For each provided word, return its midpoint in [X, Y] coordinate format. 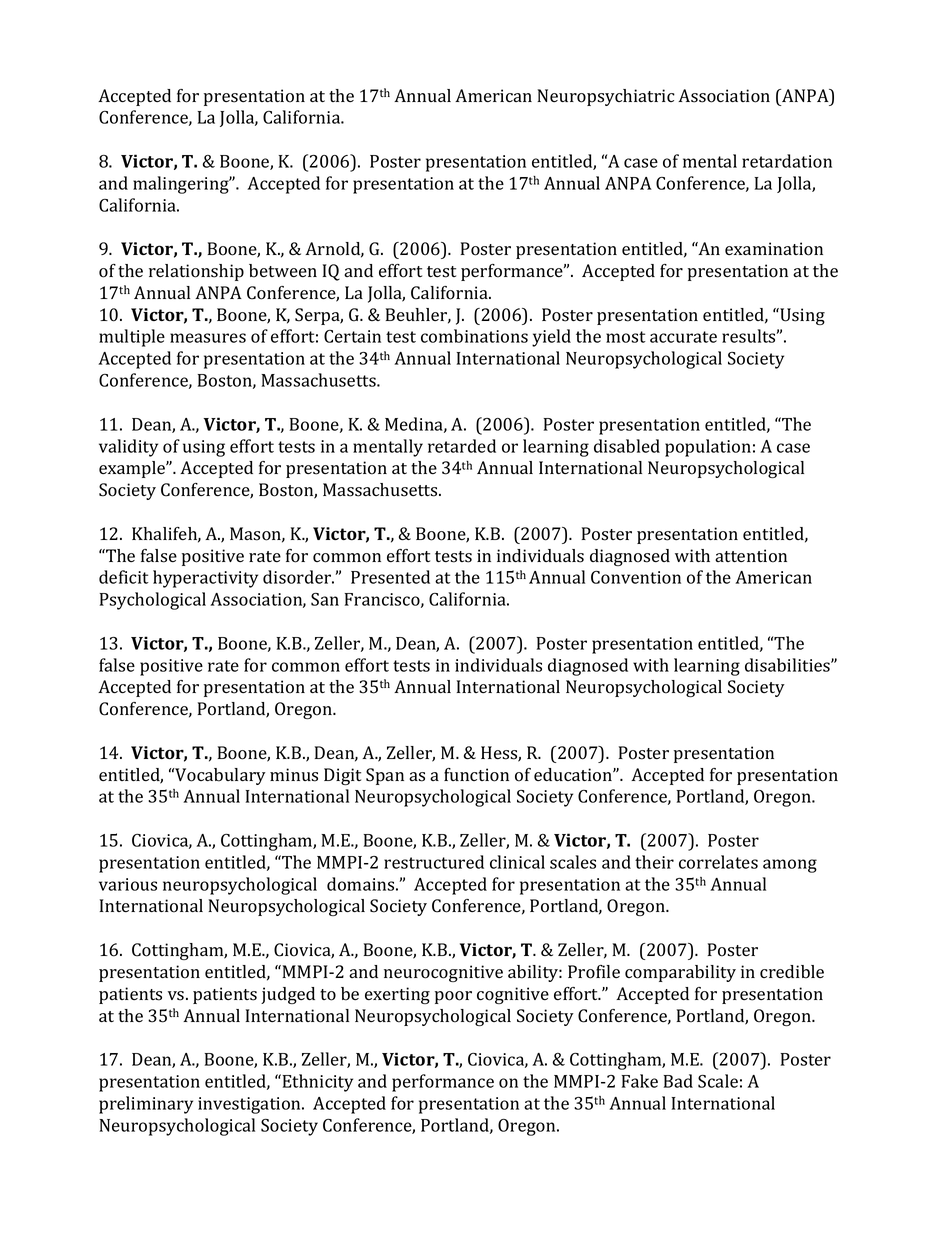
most [626, 337]
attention [751, 556]
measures [208, 338]
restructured [434, 862]
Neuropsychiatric [606, 97]
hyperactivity [205, 579]
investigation [250, 1105]
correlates [718, 862]
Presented [390, 577]
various [128, 884]
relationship [196, 272]
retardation [787, 161]
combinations [474, 336]
